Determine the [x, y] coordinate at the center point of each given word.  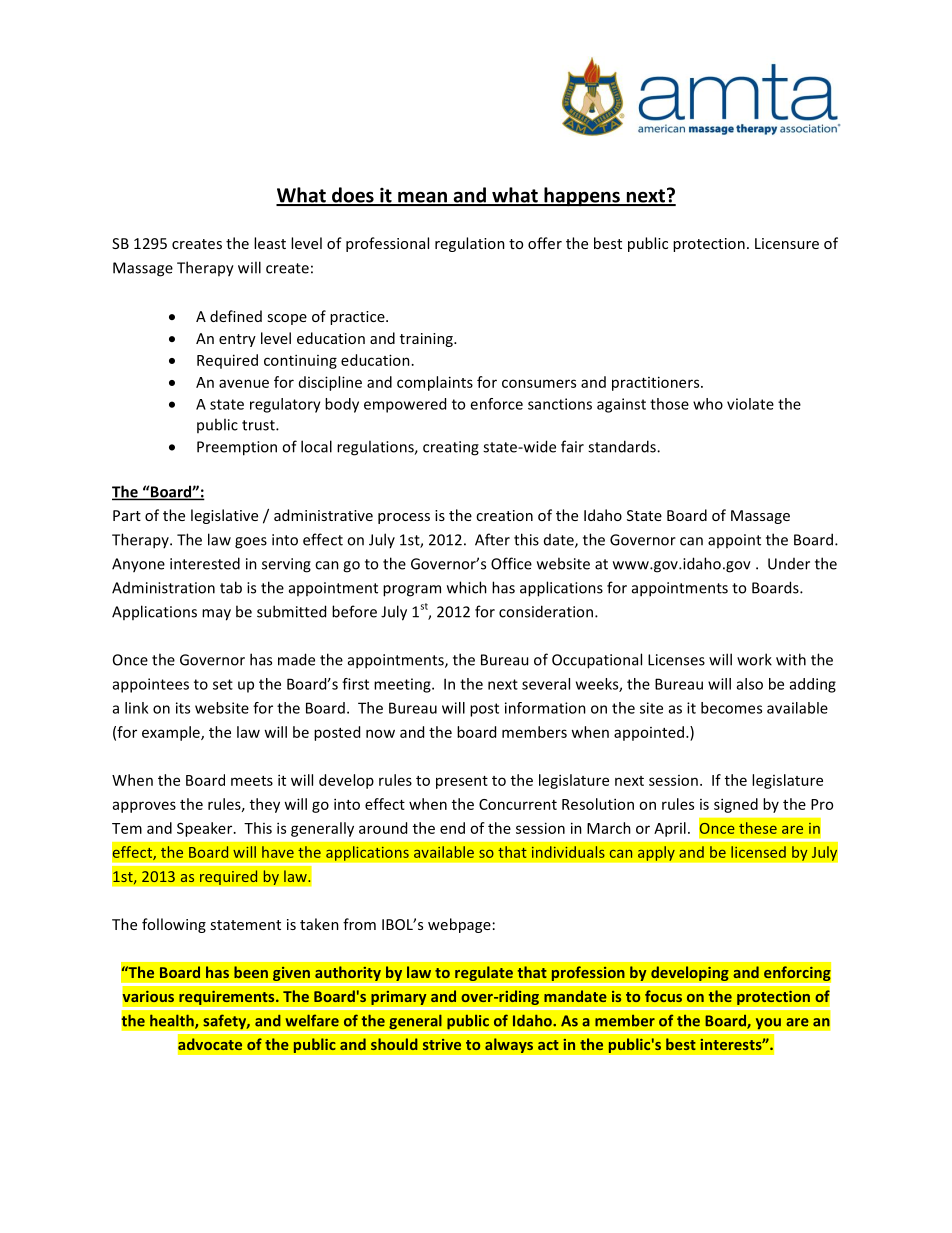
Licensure [787, 243]
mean [422, 198]
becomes [731, 708]
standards [623, 446]
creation [504, 515]
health [173, 1021]
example [172, 733]
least [270, 243]
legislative [224, 516]
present [462, 782]
